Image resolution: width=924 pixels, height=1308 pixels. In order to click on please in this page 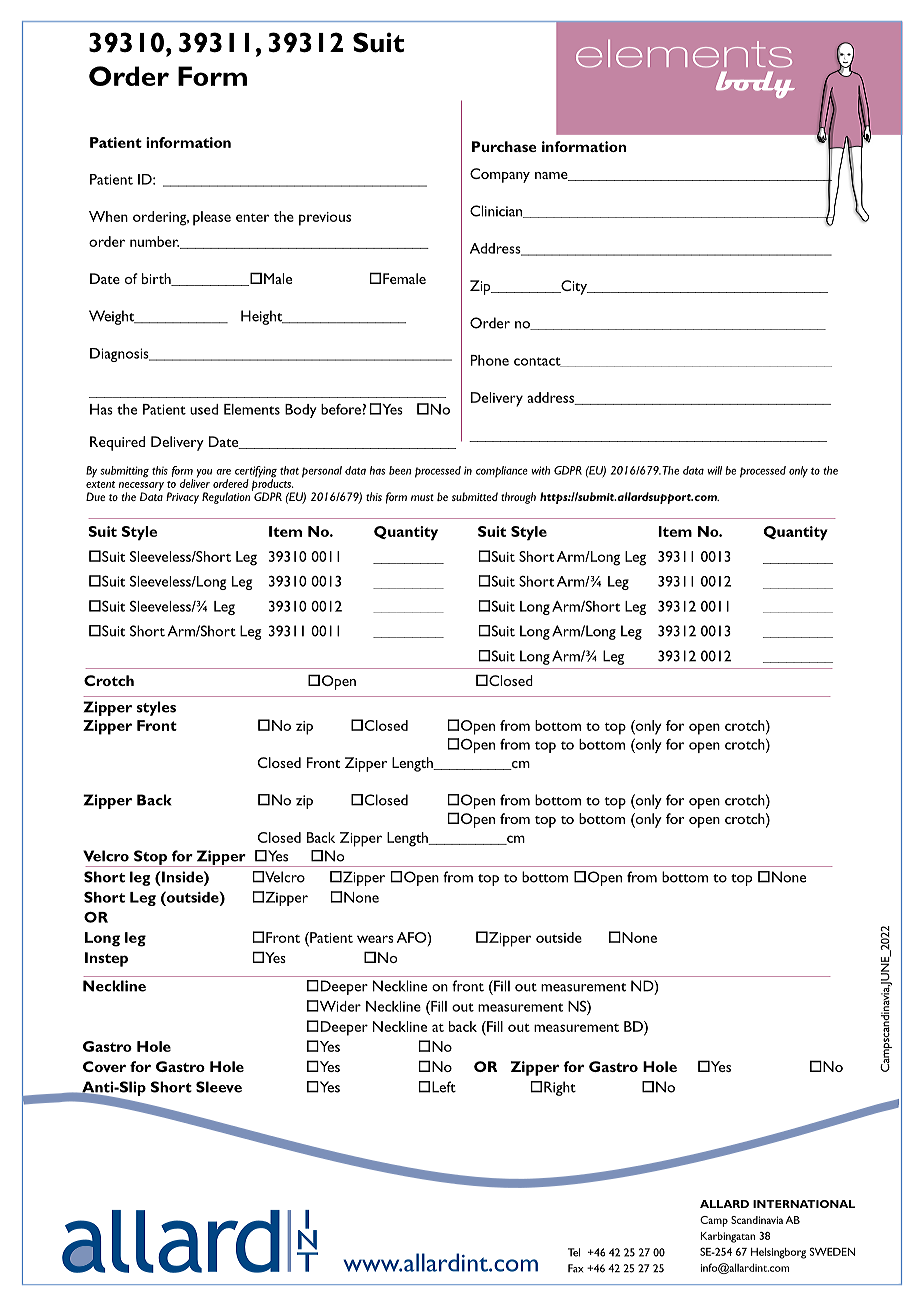, I will do `click(212, 218)`.
